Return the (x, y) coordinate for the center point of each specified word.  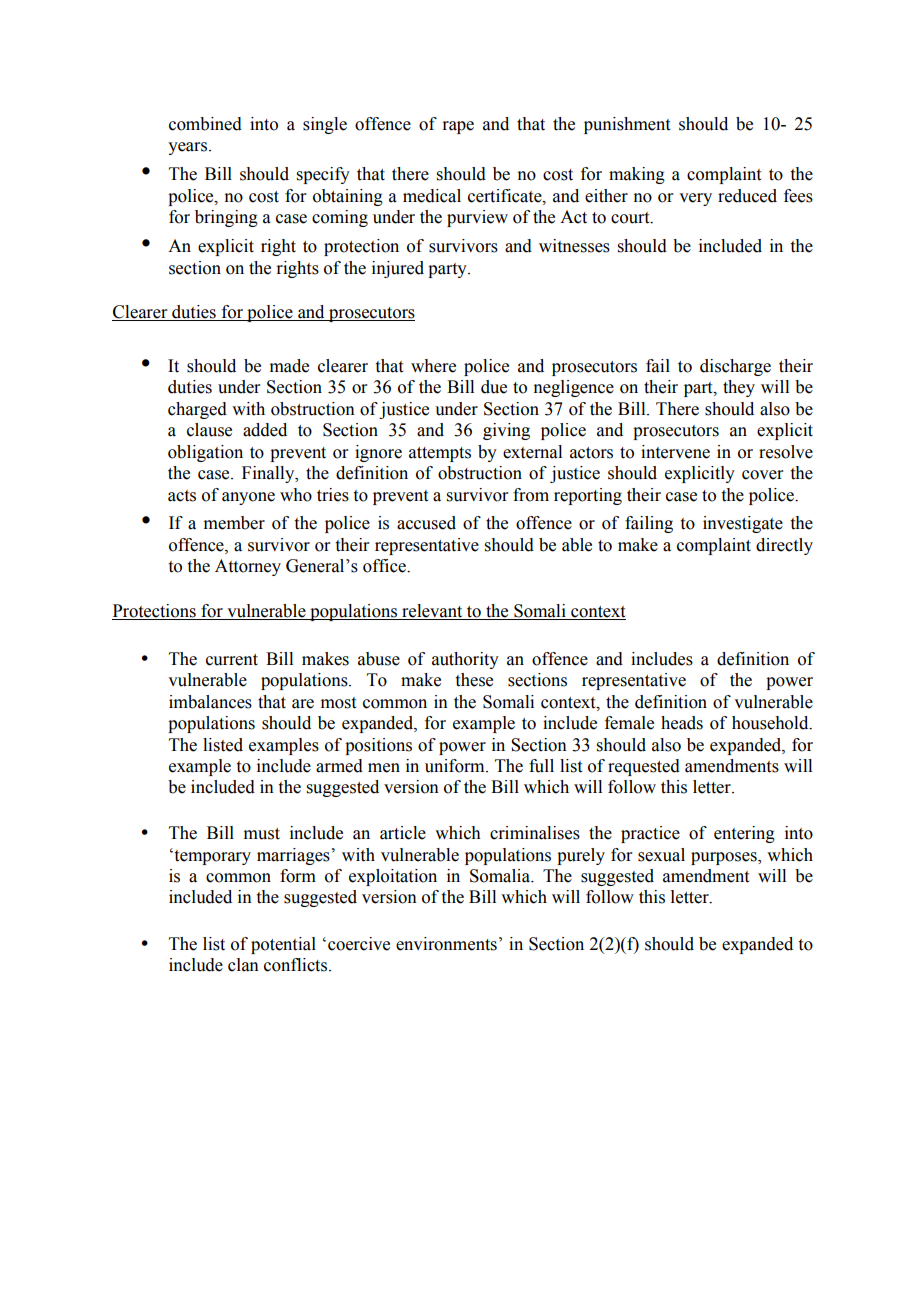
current (232, 660)
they (739, 388)
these (474, 680)
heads (682, 723)
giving (506, 431)
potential (283, 945)
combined (205, 124)
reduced (747, 196)
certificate (506, 196)
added (265, 430)
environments (446, 944)
